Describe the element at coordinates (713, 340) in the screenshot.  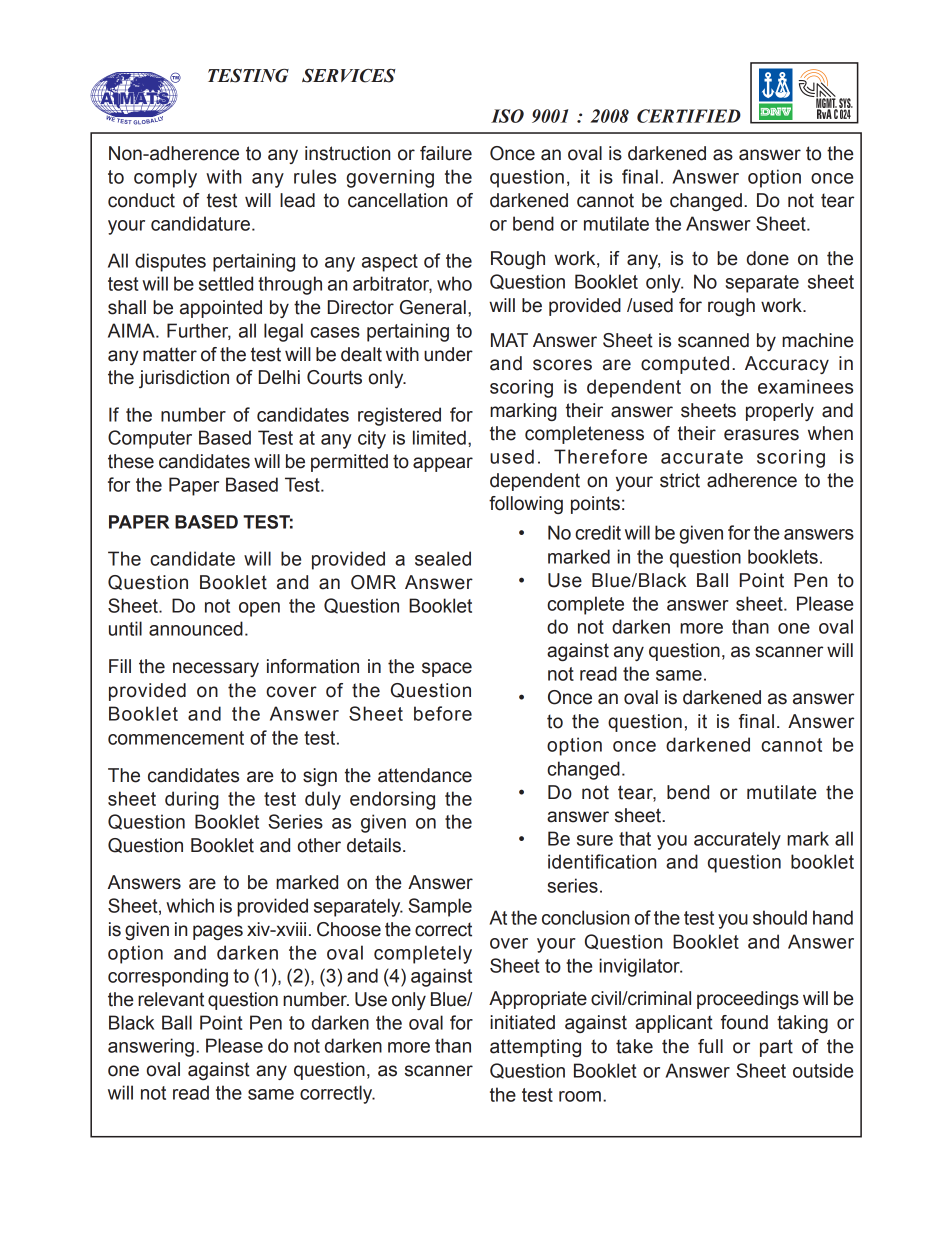
I see `scanned` at that location.
